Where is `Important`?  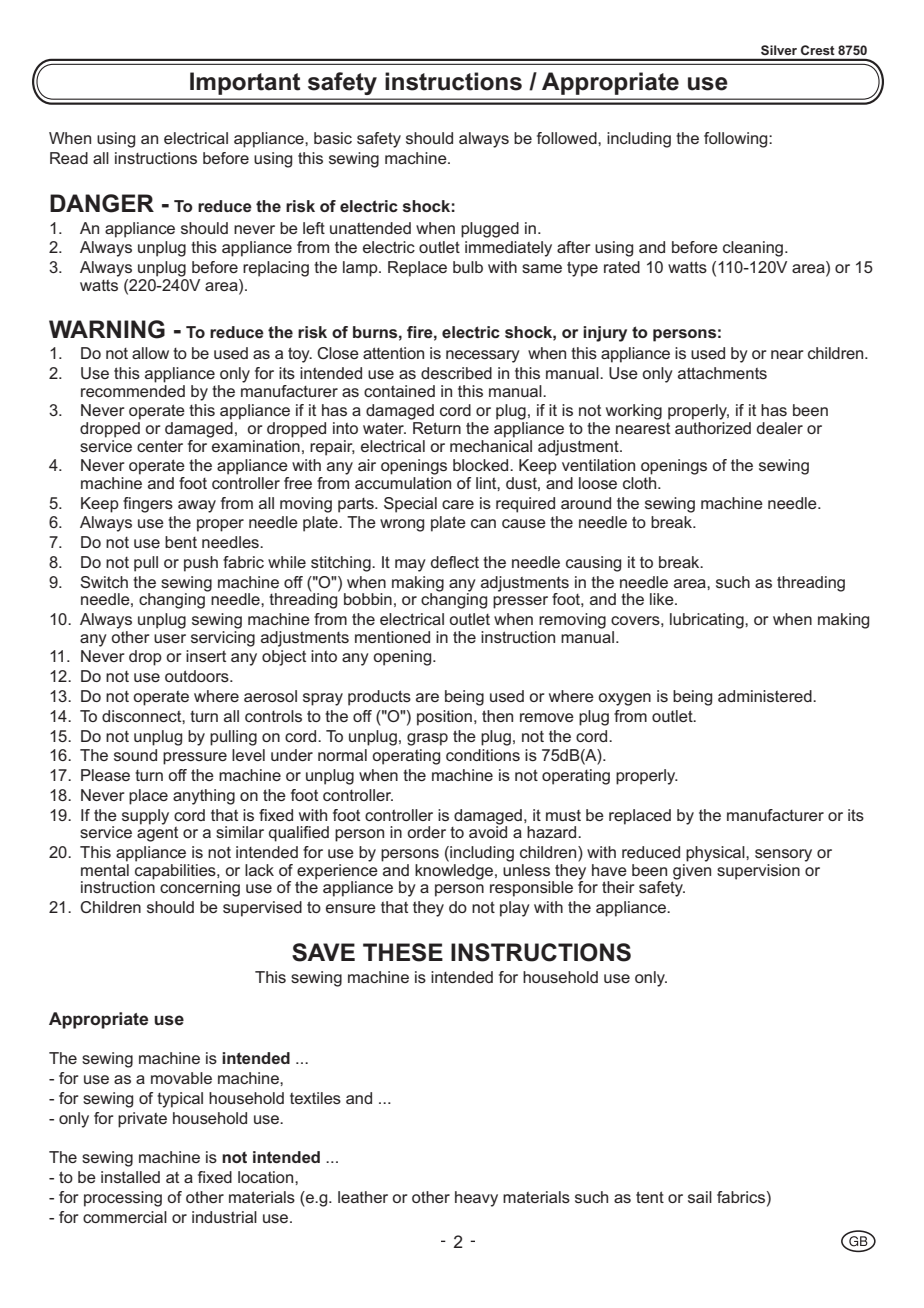
Important is located at coordinates (245, 83).
